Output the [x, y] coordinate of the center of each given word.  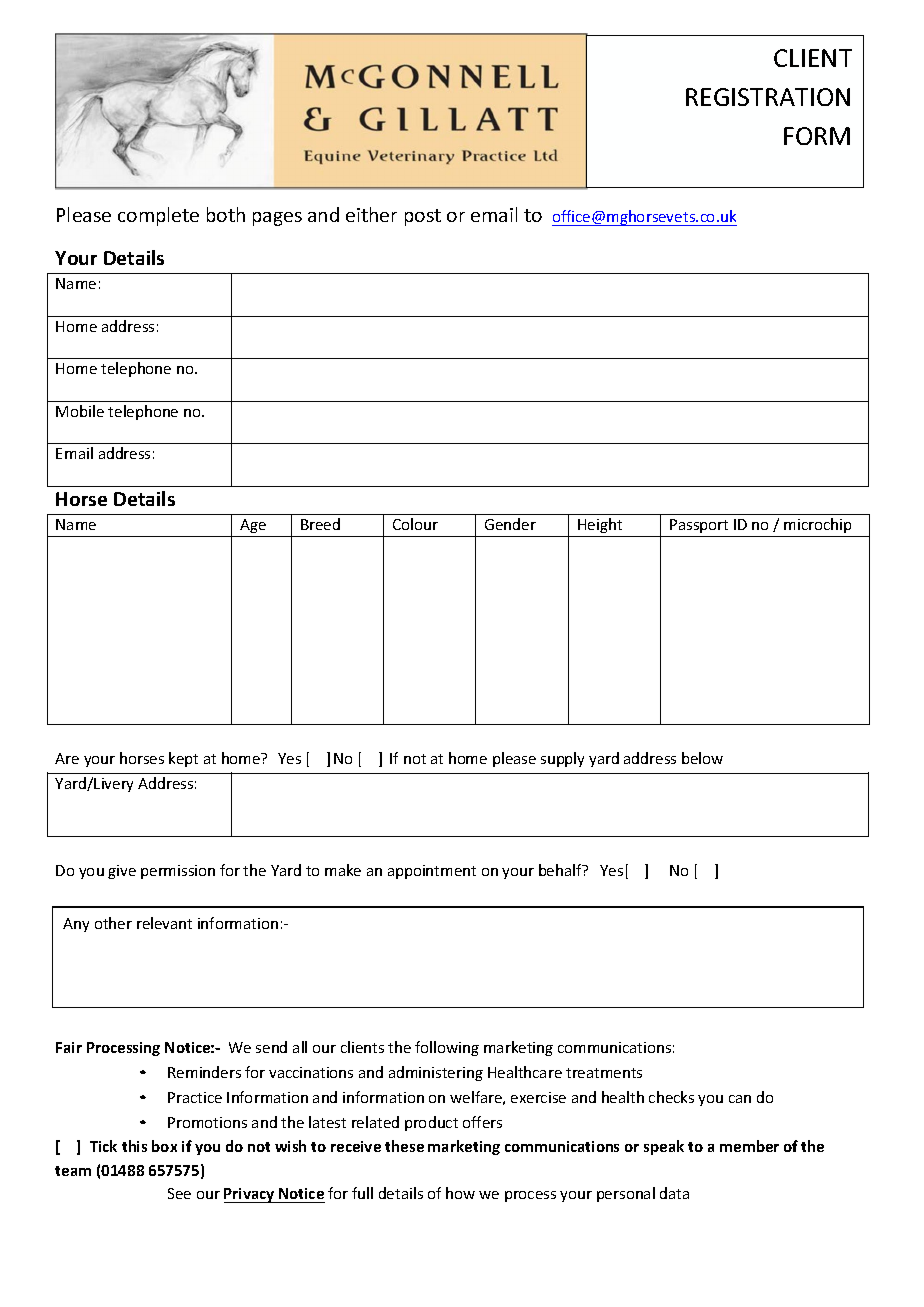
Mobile [80, 411]
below [702, 758]
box [164, 1146]
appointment [432, 872]
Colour [415, 524]
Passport [699, 526]
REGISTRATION [768, 97]
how [460, 1193]
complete [158, 216]
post [423, 217]
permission [178, 872]
